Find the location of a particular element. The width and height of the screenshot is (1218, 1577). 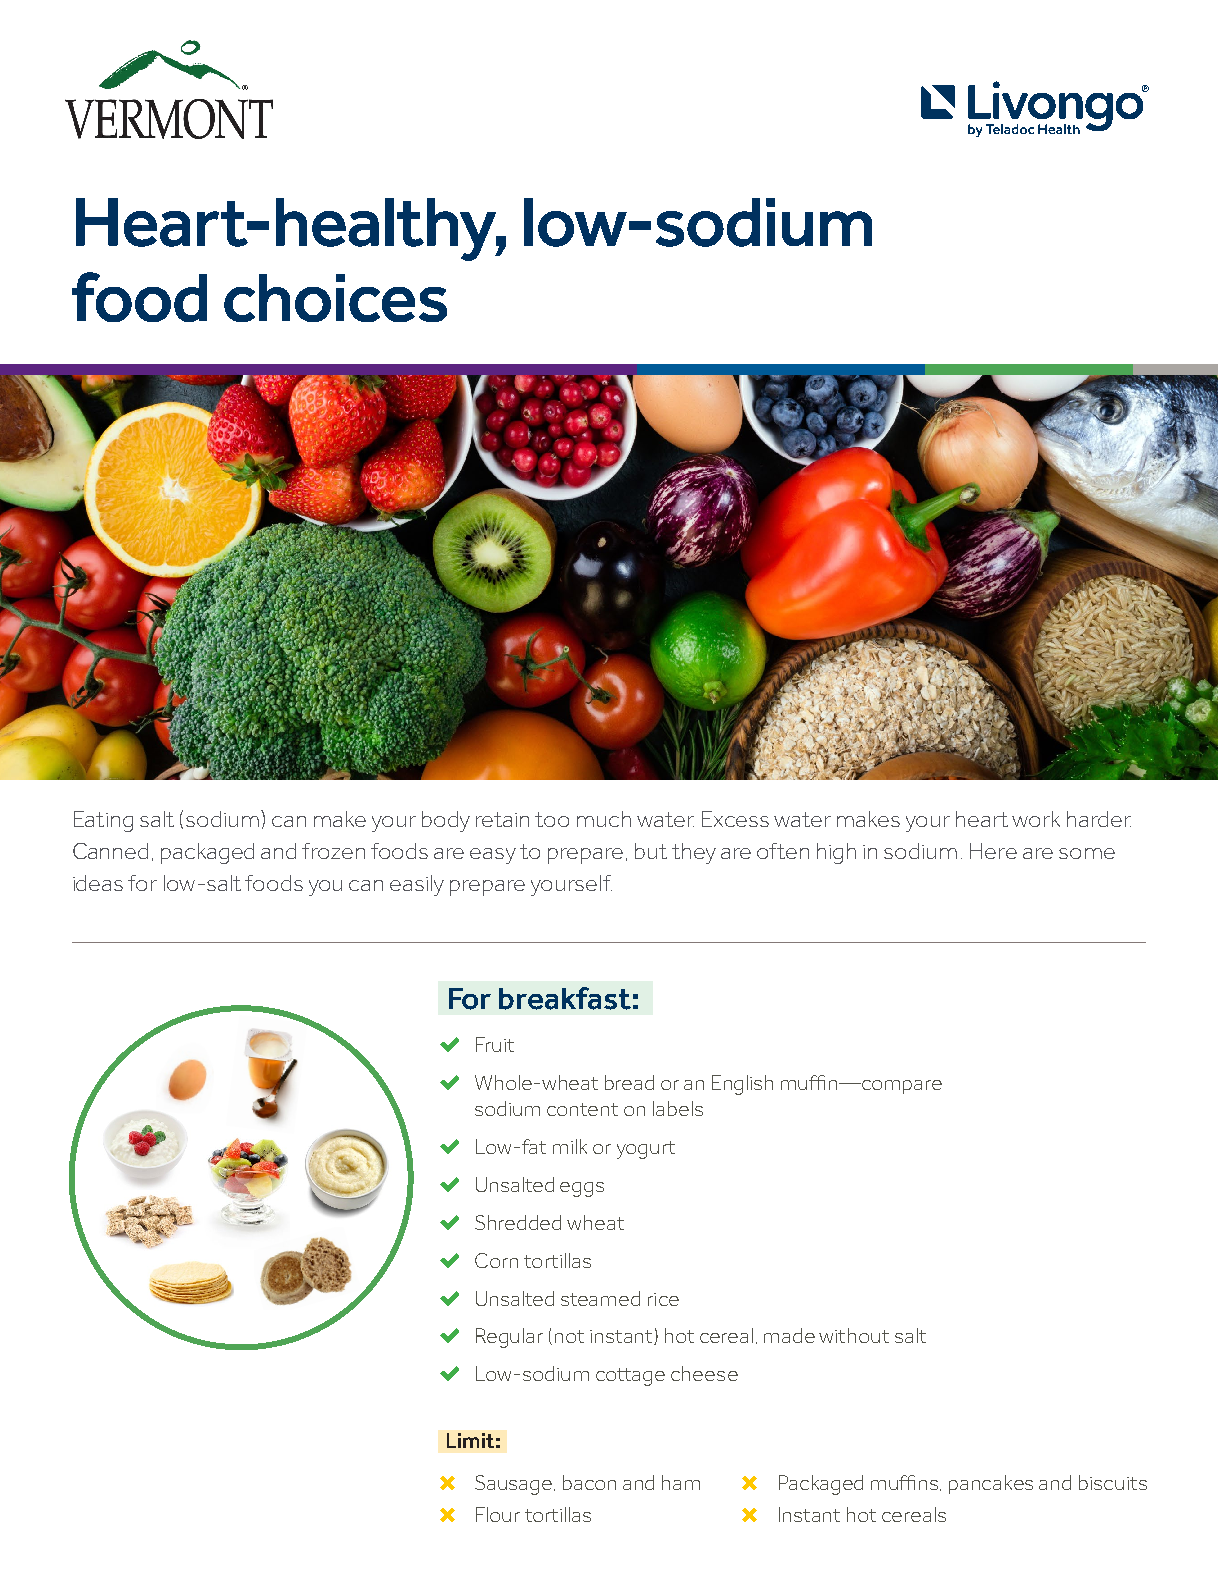

without is located at coordinates (854, 1335).
